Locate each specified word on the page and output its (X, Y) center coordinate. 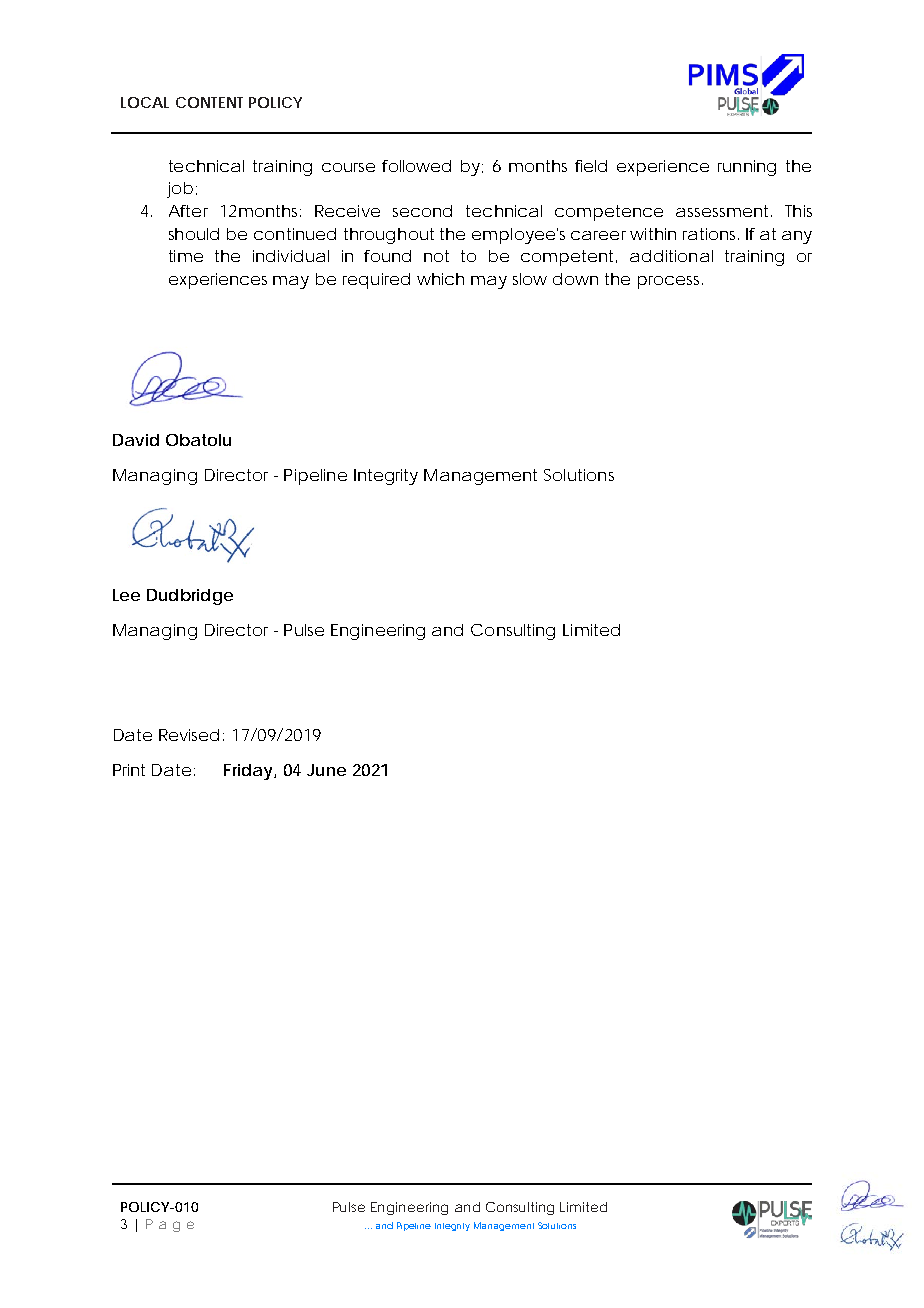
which (440, 279)
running (747, 168)
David (136, 440)
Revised (189, 735)
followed (416, 166)
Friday (249, 772)
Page (170, 1225)
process (670, 282)
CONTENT (209, 102)
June (326, 770)
